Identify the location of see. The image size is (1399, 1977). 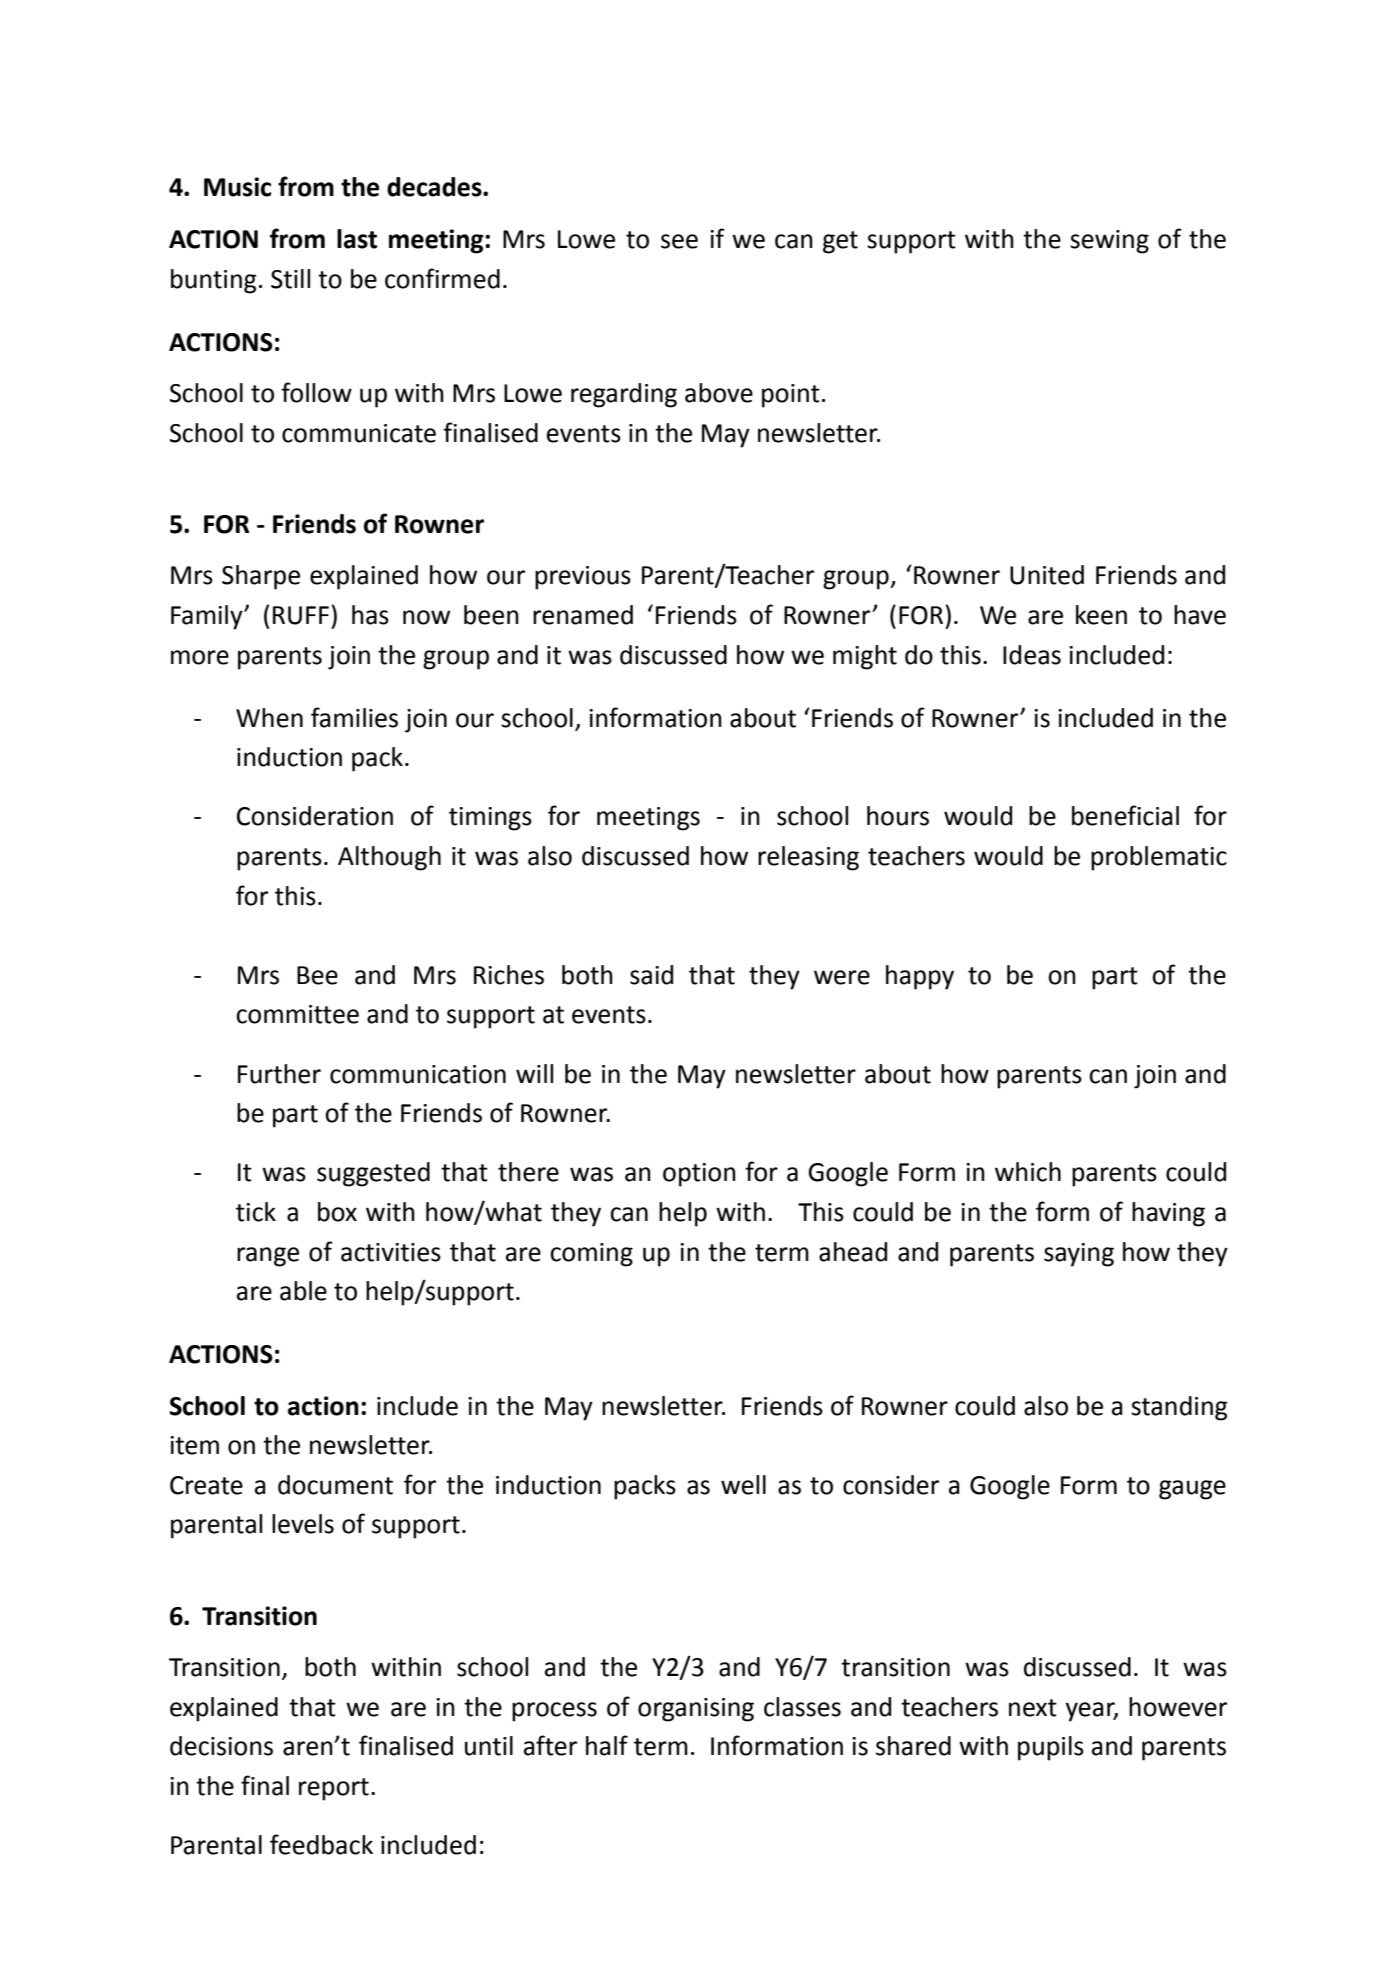
(679, 241).
